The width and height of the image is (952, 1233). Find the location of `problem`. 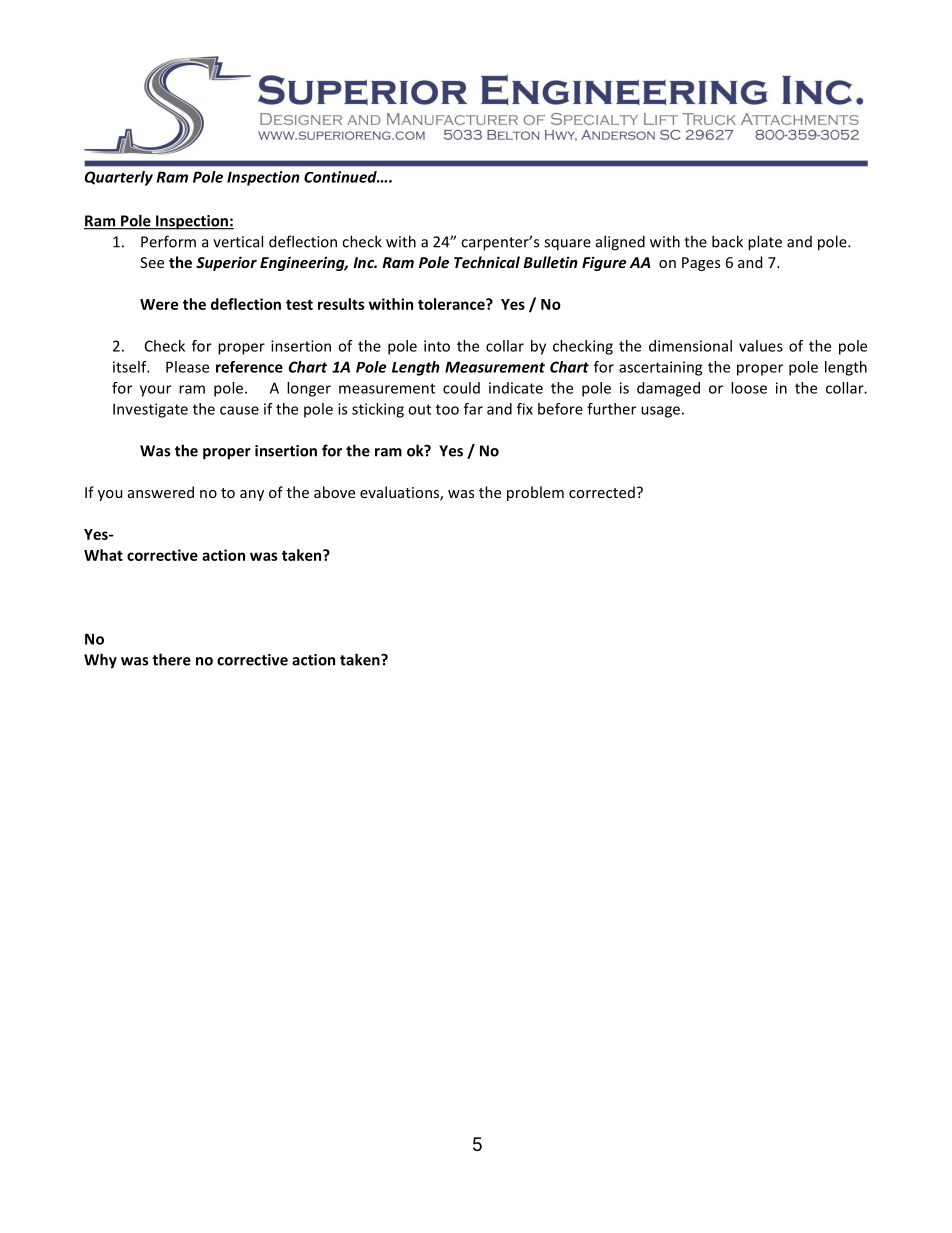

problem is located at coordinates (535, 493).
